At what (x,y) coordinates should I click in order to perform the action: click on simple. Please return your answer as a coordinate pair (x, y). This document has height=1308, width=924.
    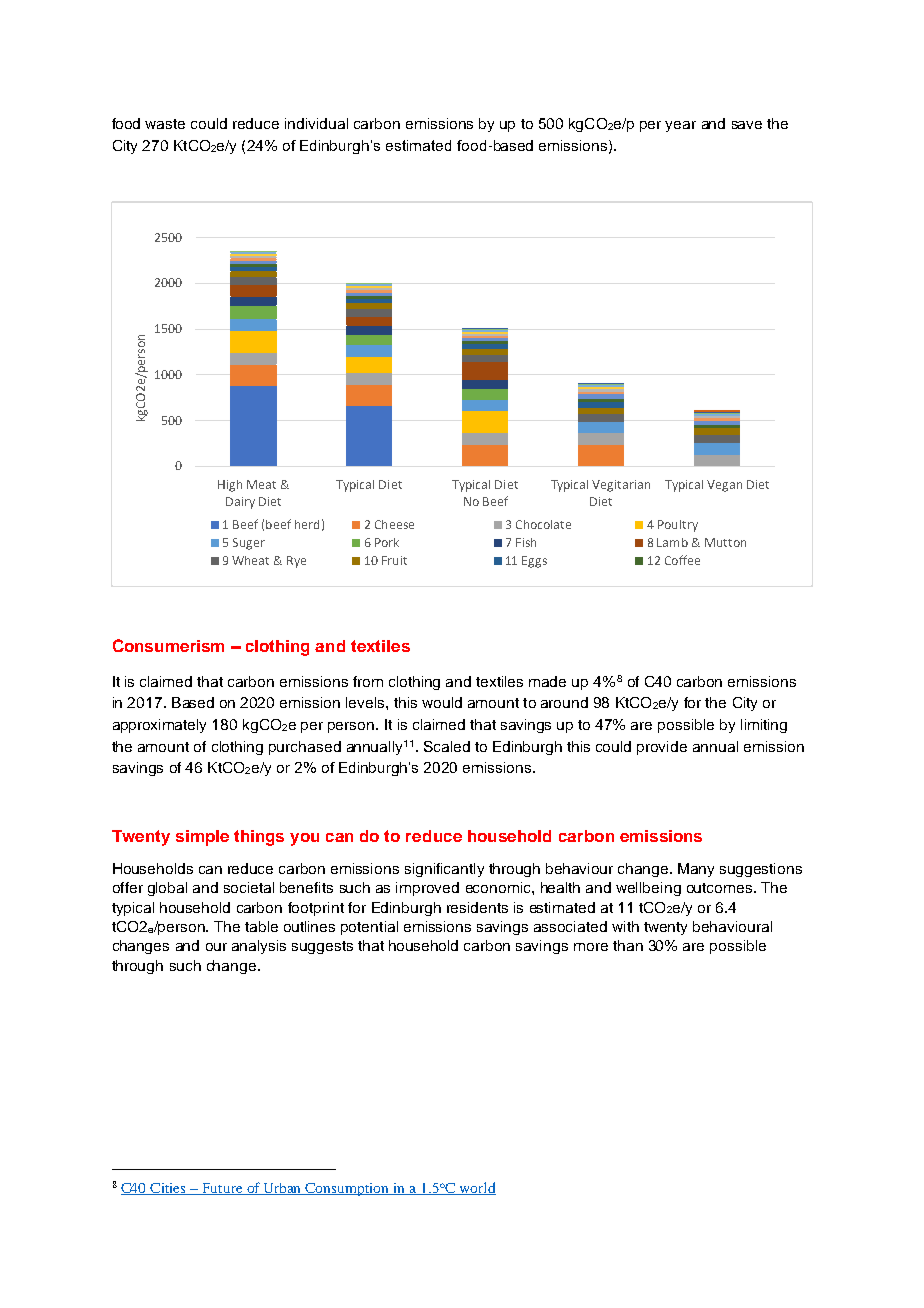
    Looking at the image, I should click on (202, 838).
